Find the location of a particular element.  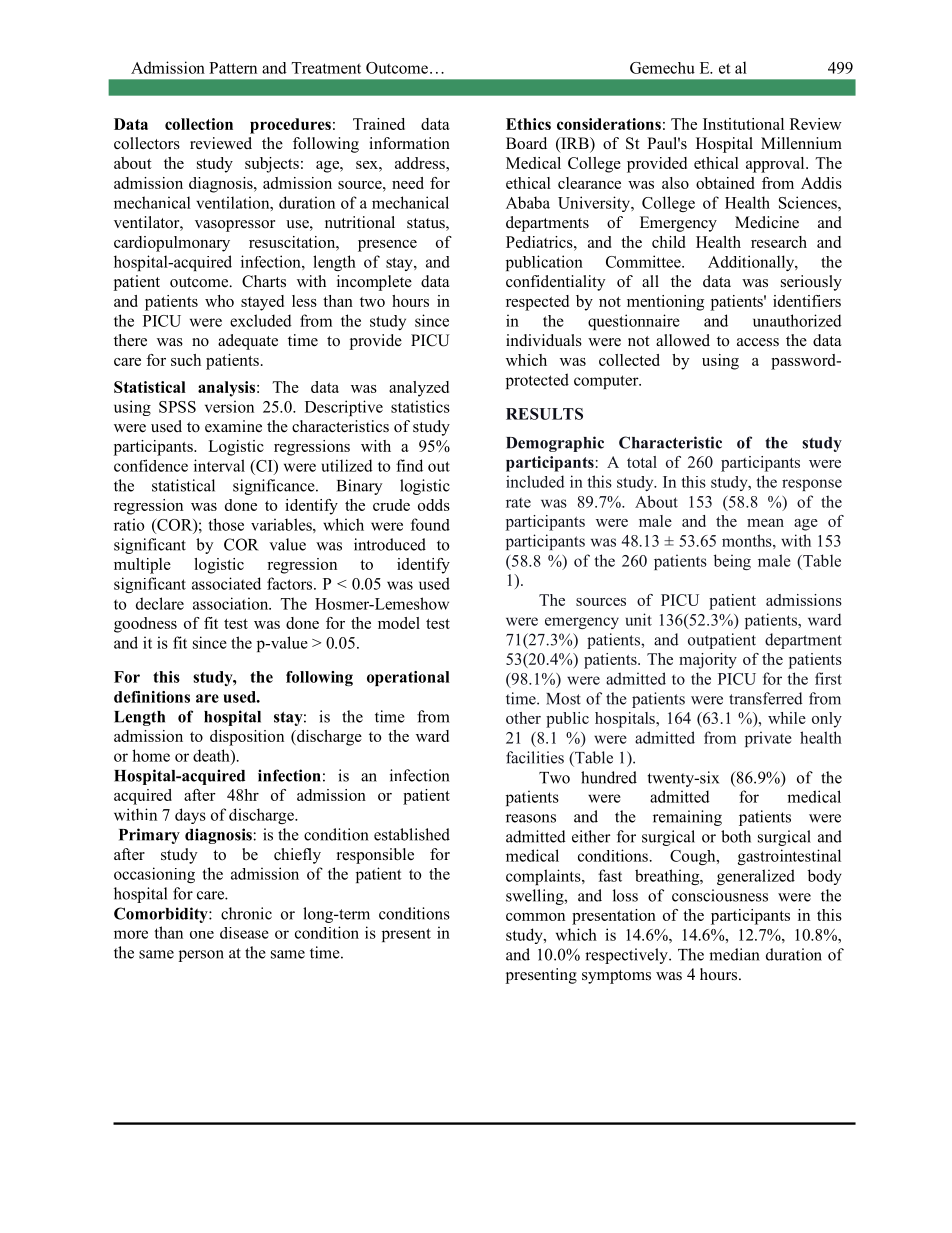

median is located at coordinates (734, 954).
